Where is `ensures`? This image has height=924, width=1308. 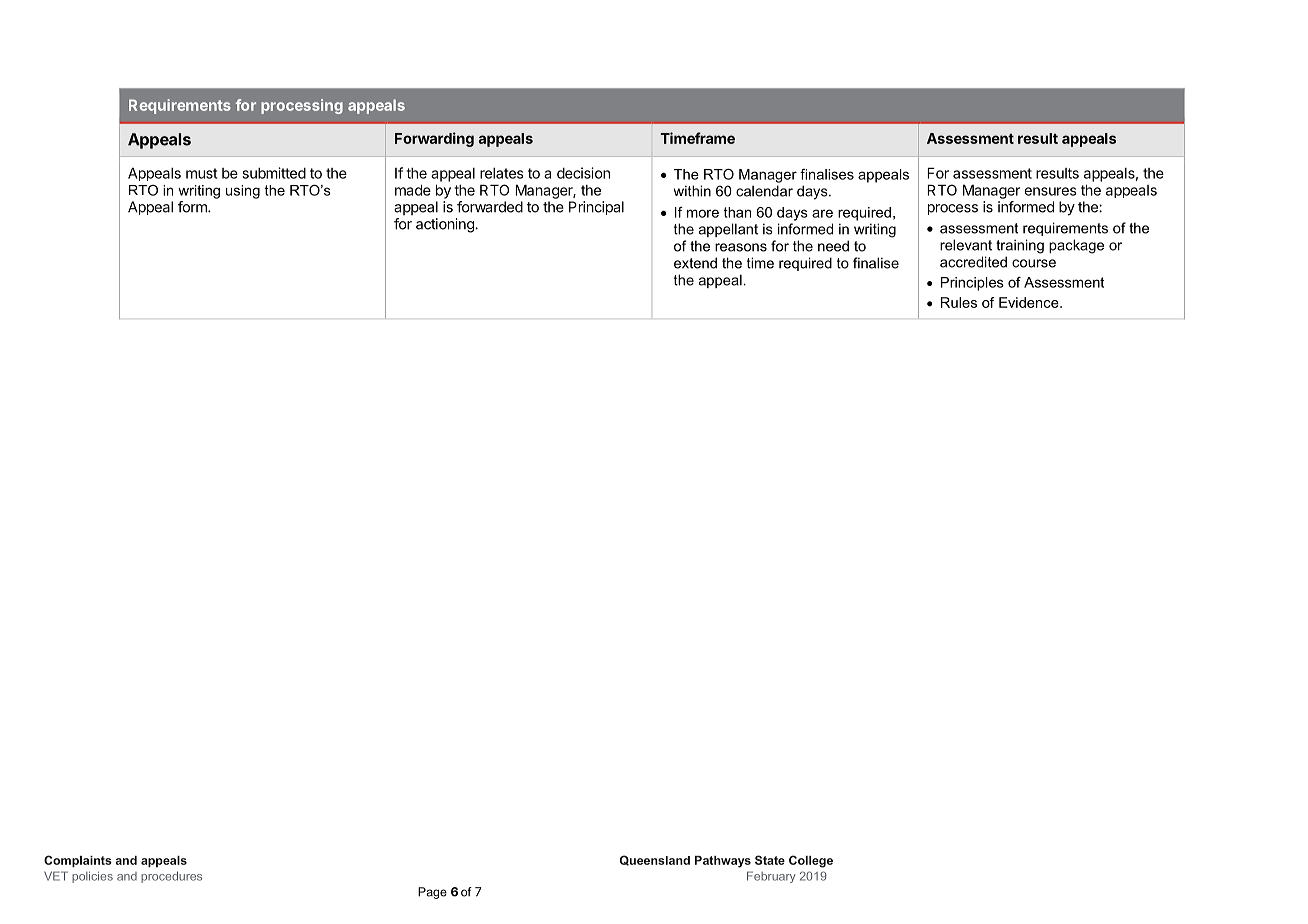
ensures is located at coordinates (1050, 191).
